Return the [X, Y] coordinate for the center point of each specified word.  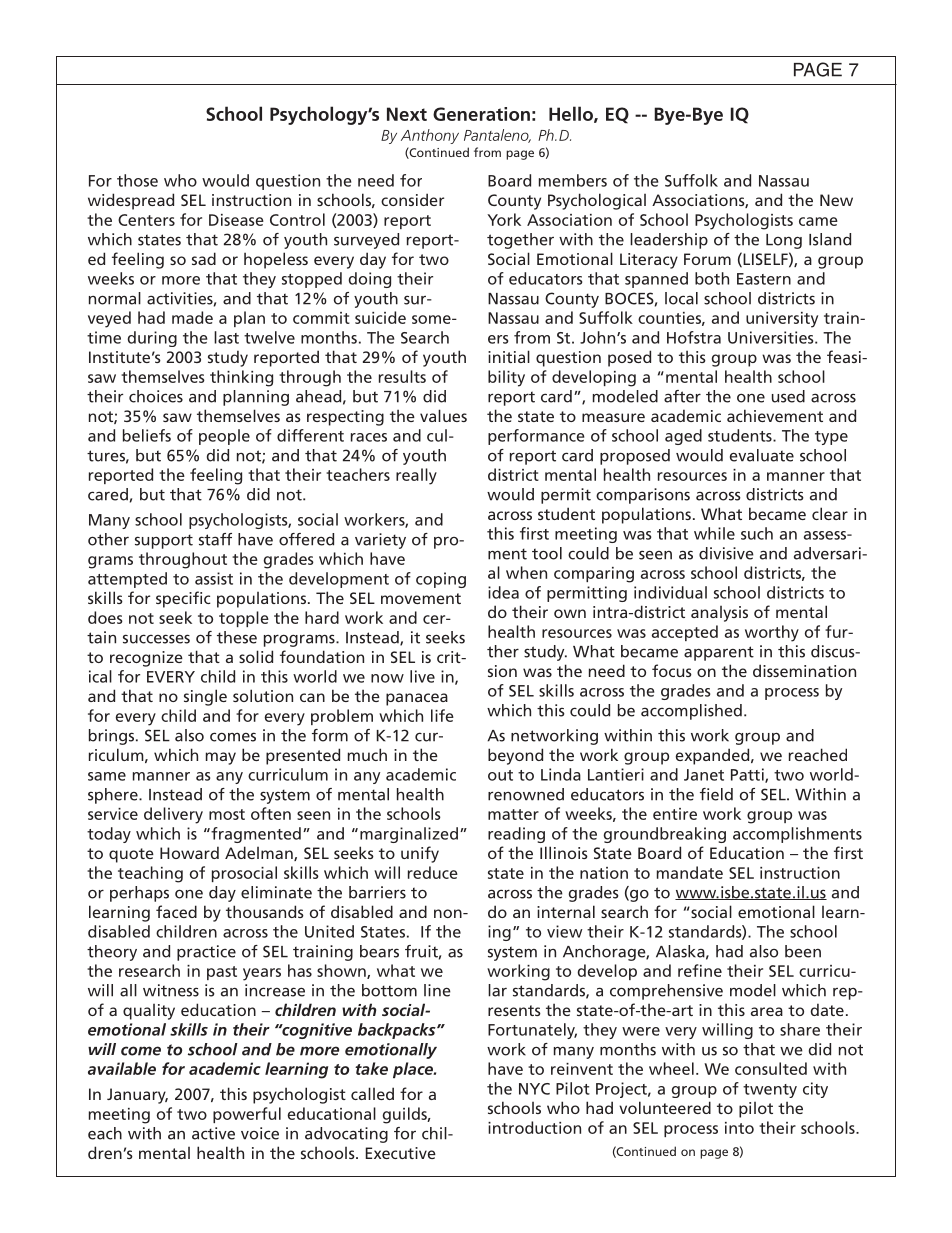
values [443, 415]
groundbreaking [665, 835]
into [739, 1128]
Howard [189, 852]
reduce [433, 872]
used [788, 396]
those [137, 180]
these [237, 637]
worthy [772, 633]
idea [503, 592]
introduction [534, 1127]
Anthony [430, 136]
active [213, 1133]
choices [156, 396]
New [836, 200]
